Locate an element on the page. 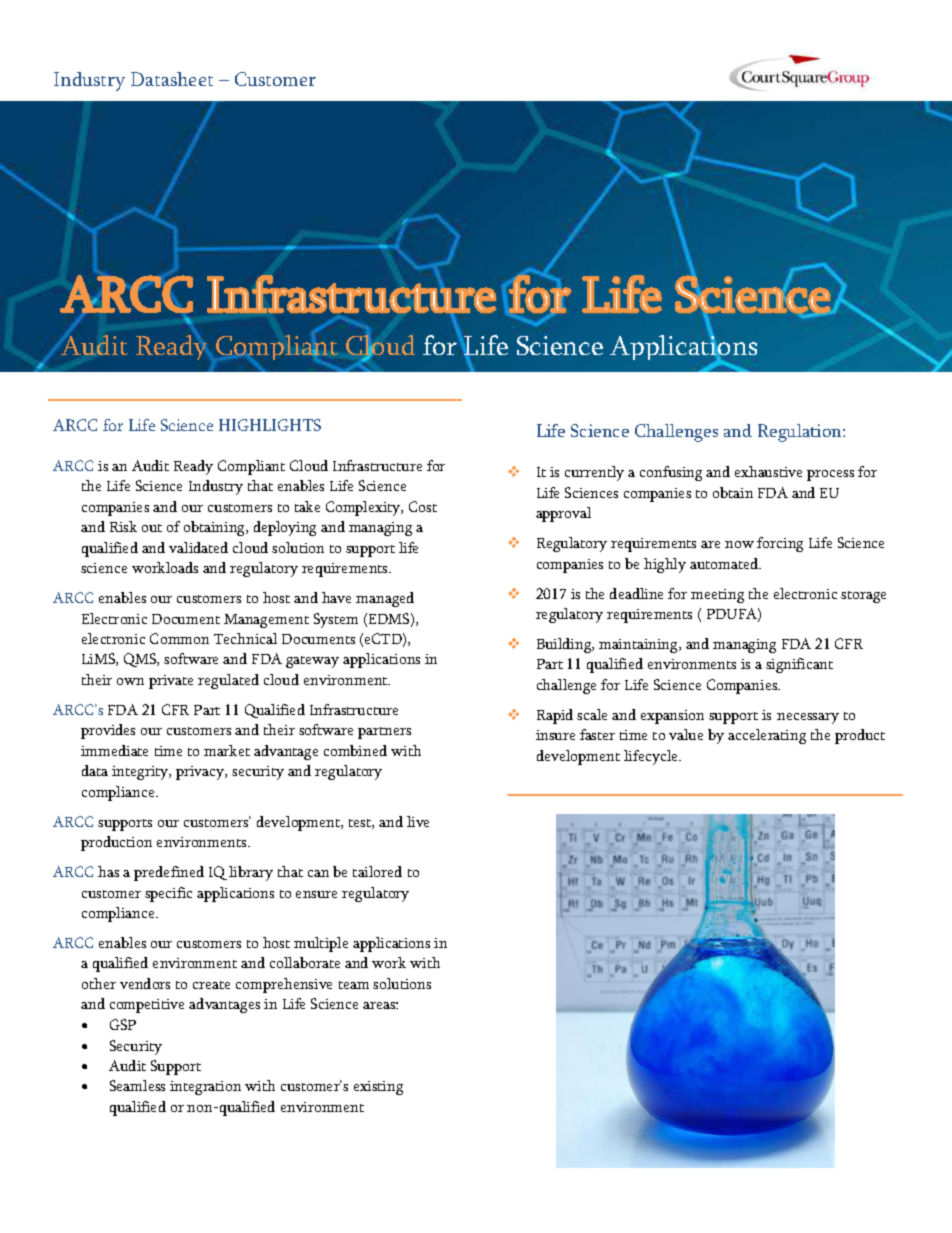  team is located at coordinates (354, 985).
